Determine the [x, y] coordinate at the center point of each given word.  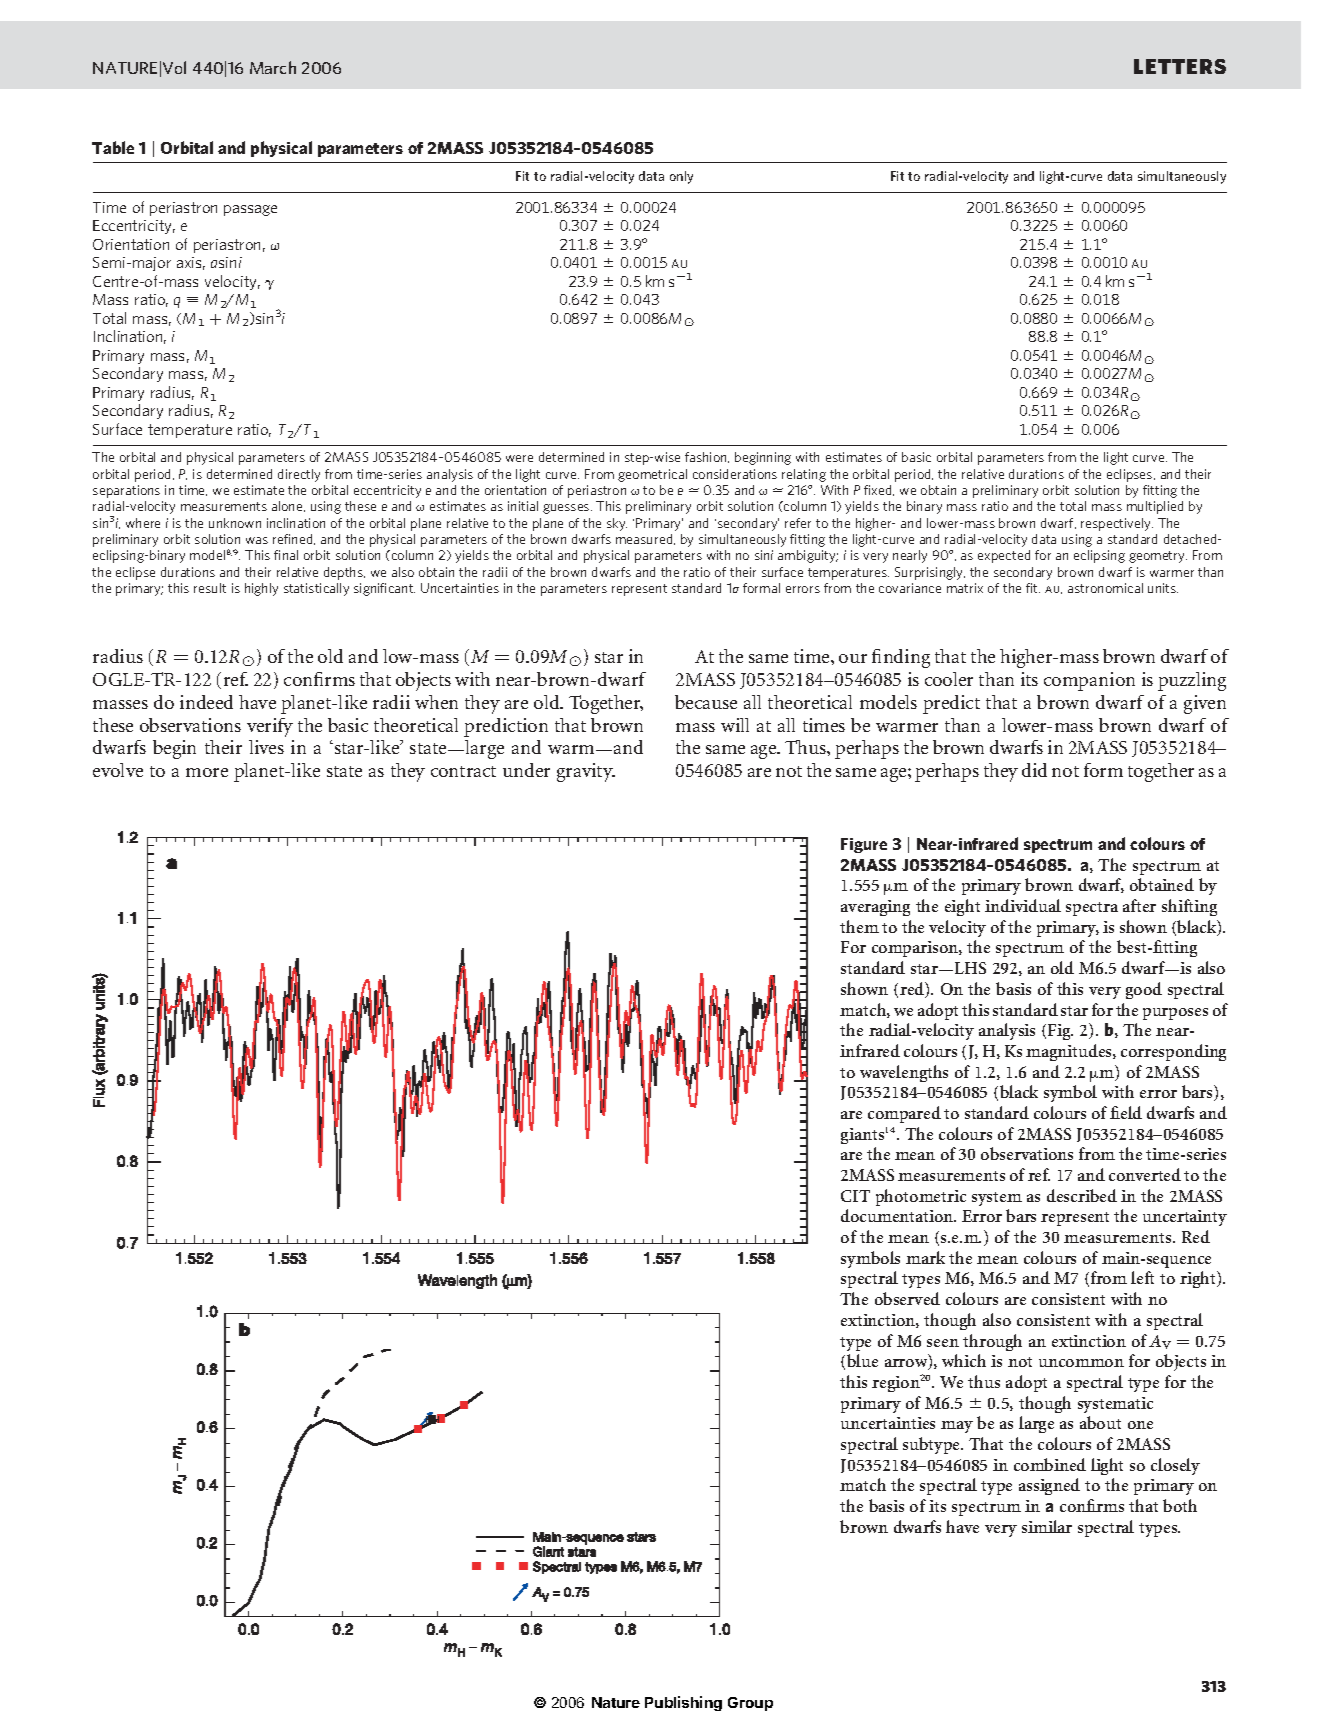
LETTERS [1180, 66]
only [681, 177]
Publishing [683, 1703]
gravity [586, 772]
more [207, 772]
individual [1023, 905]
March [273, 67]
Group [750, 1704]
